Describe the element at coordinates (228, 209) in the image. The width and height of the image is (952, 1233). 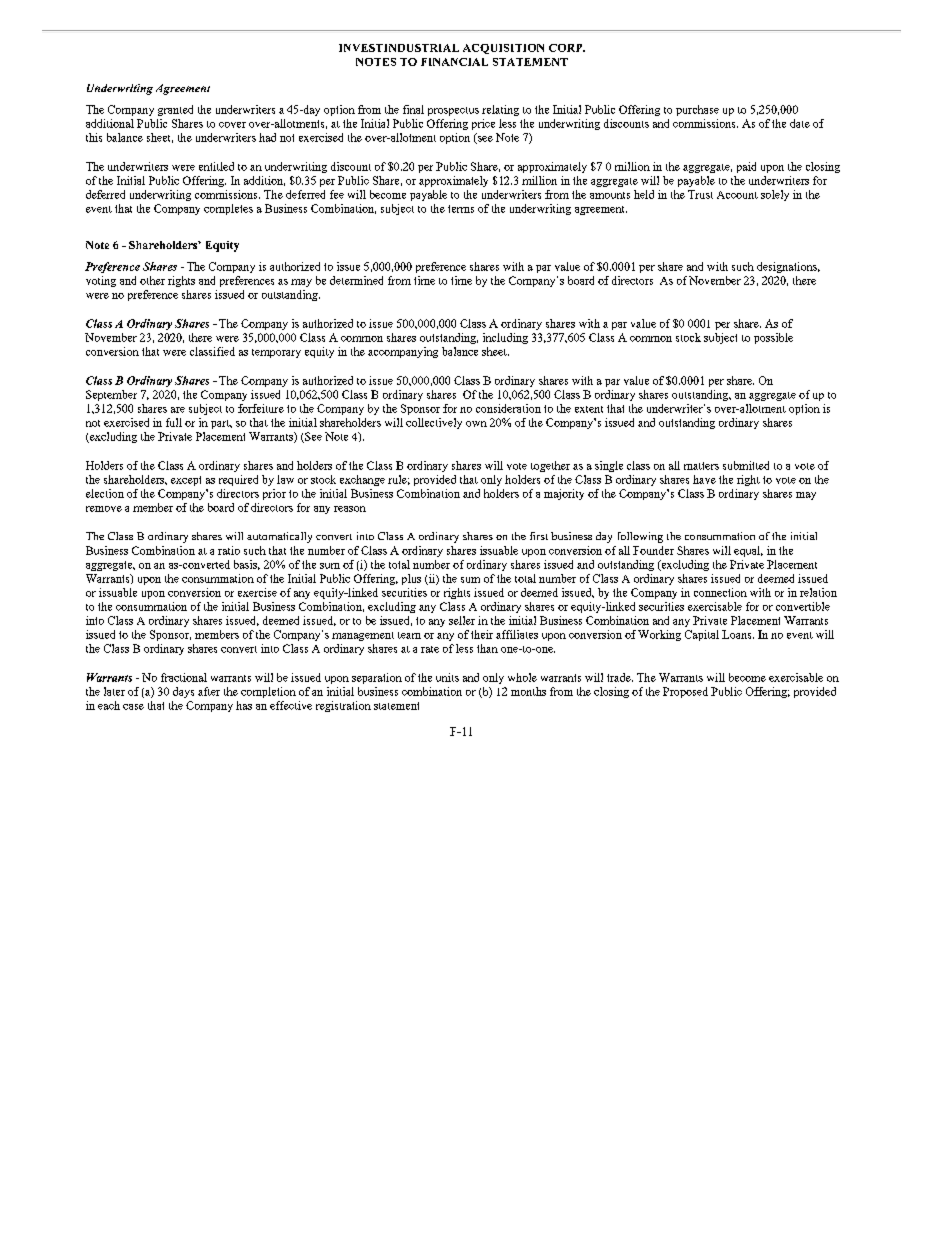
I see `completes` at that location.
